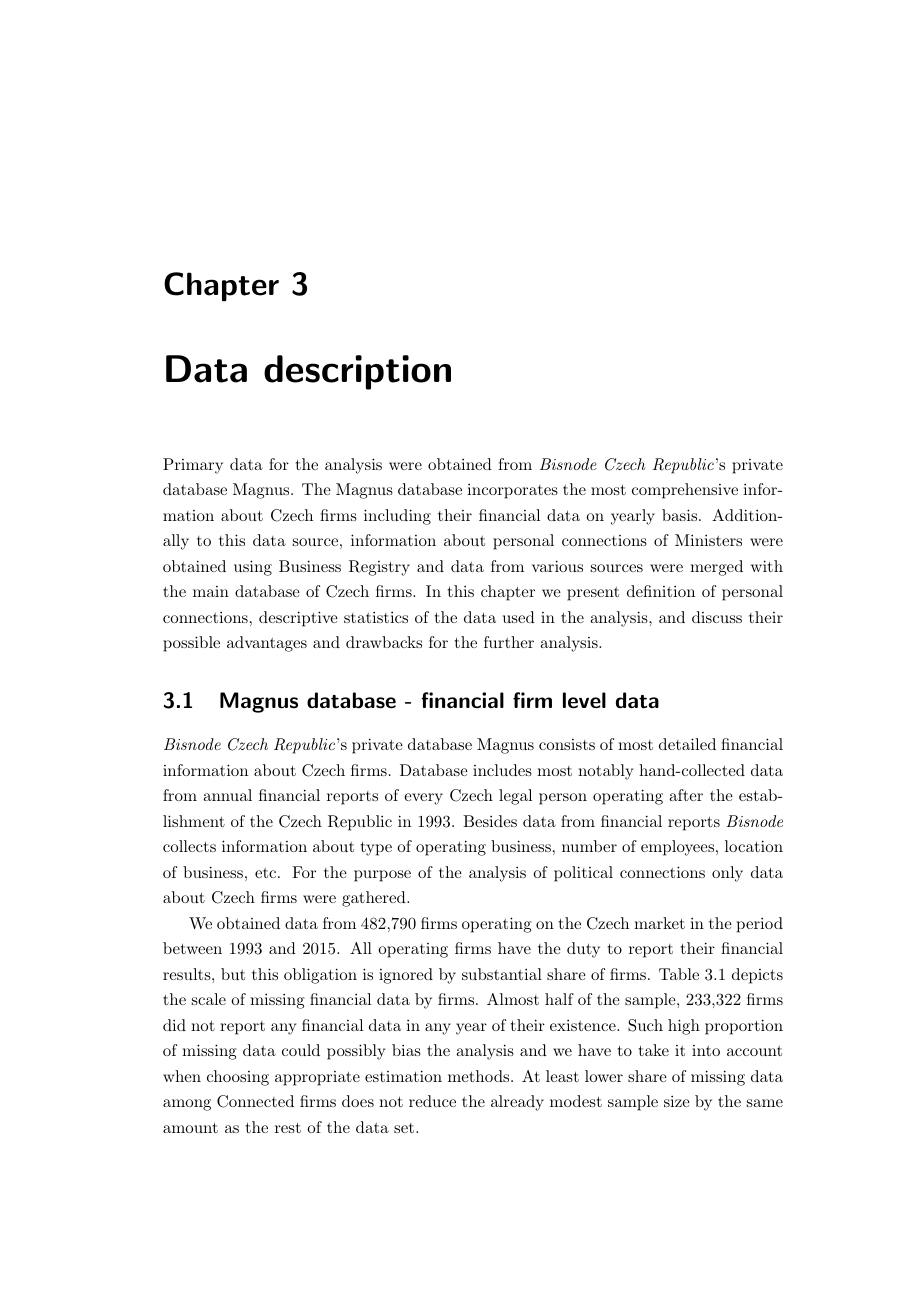 This screenshot has height=1308, width=924. What do you see at coordinates (717, 617) in the screenshot?
I see `discuss` at bounding box center [717, 617].
